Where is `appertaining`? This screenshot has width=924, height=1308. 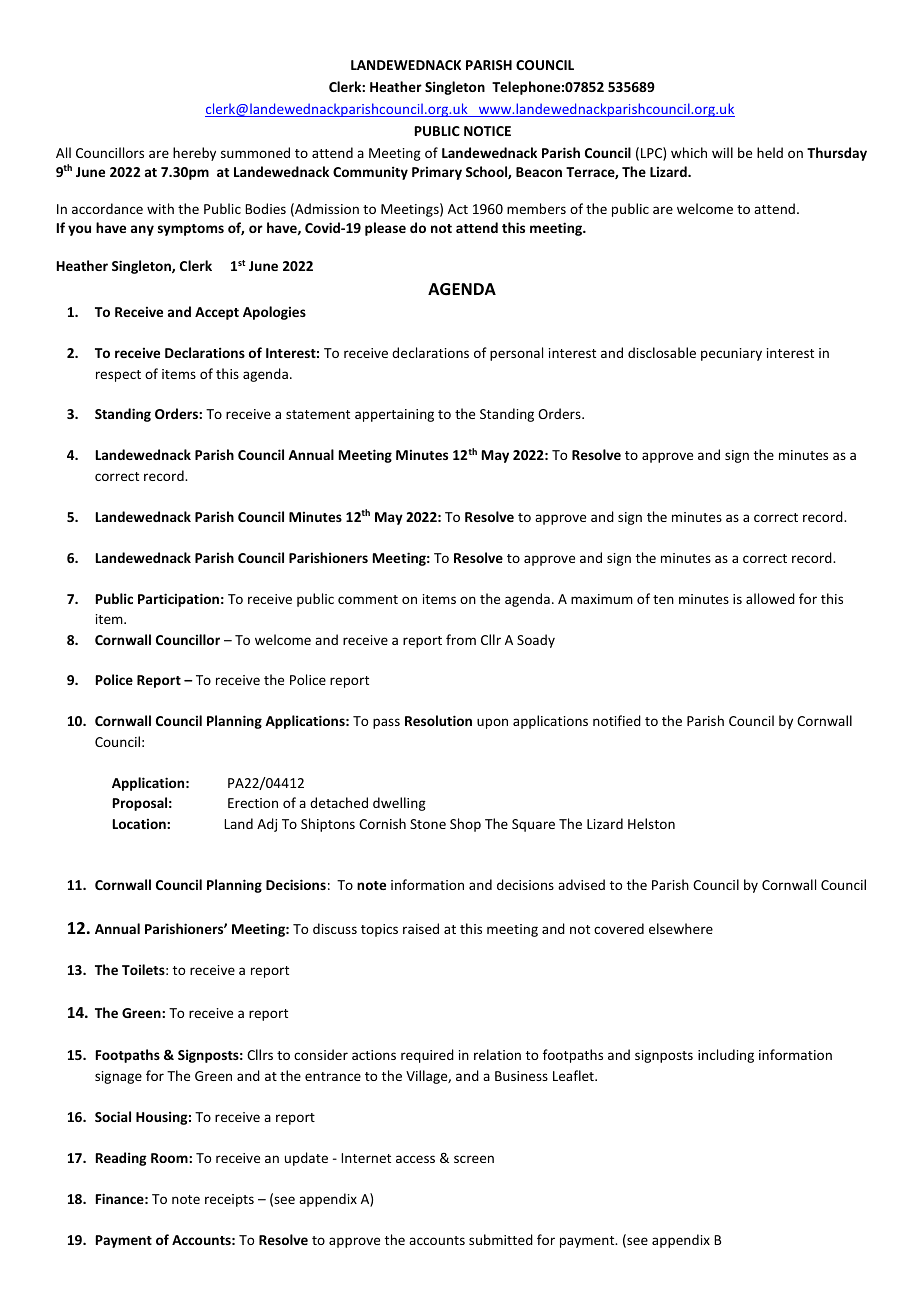
appertaining is located at coordinates (394, 415).
